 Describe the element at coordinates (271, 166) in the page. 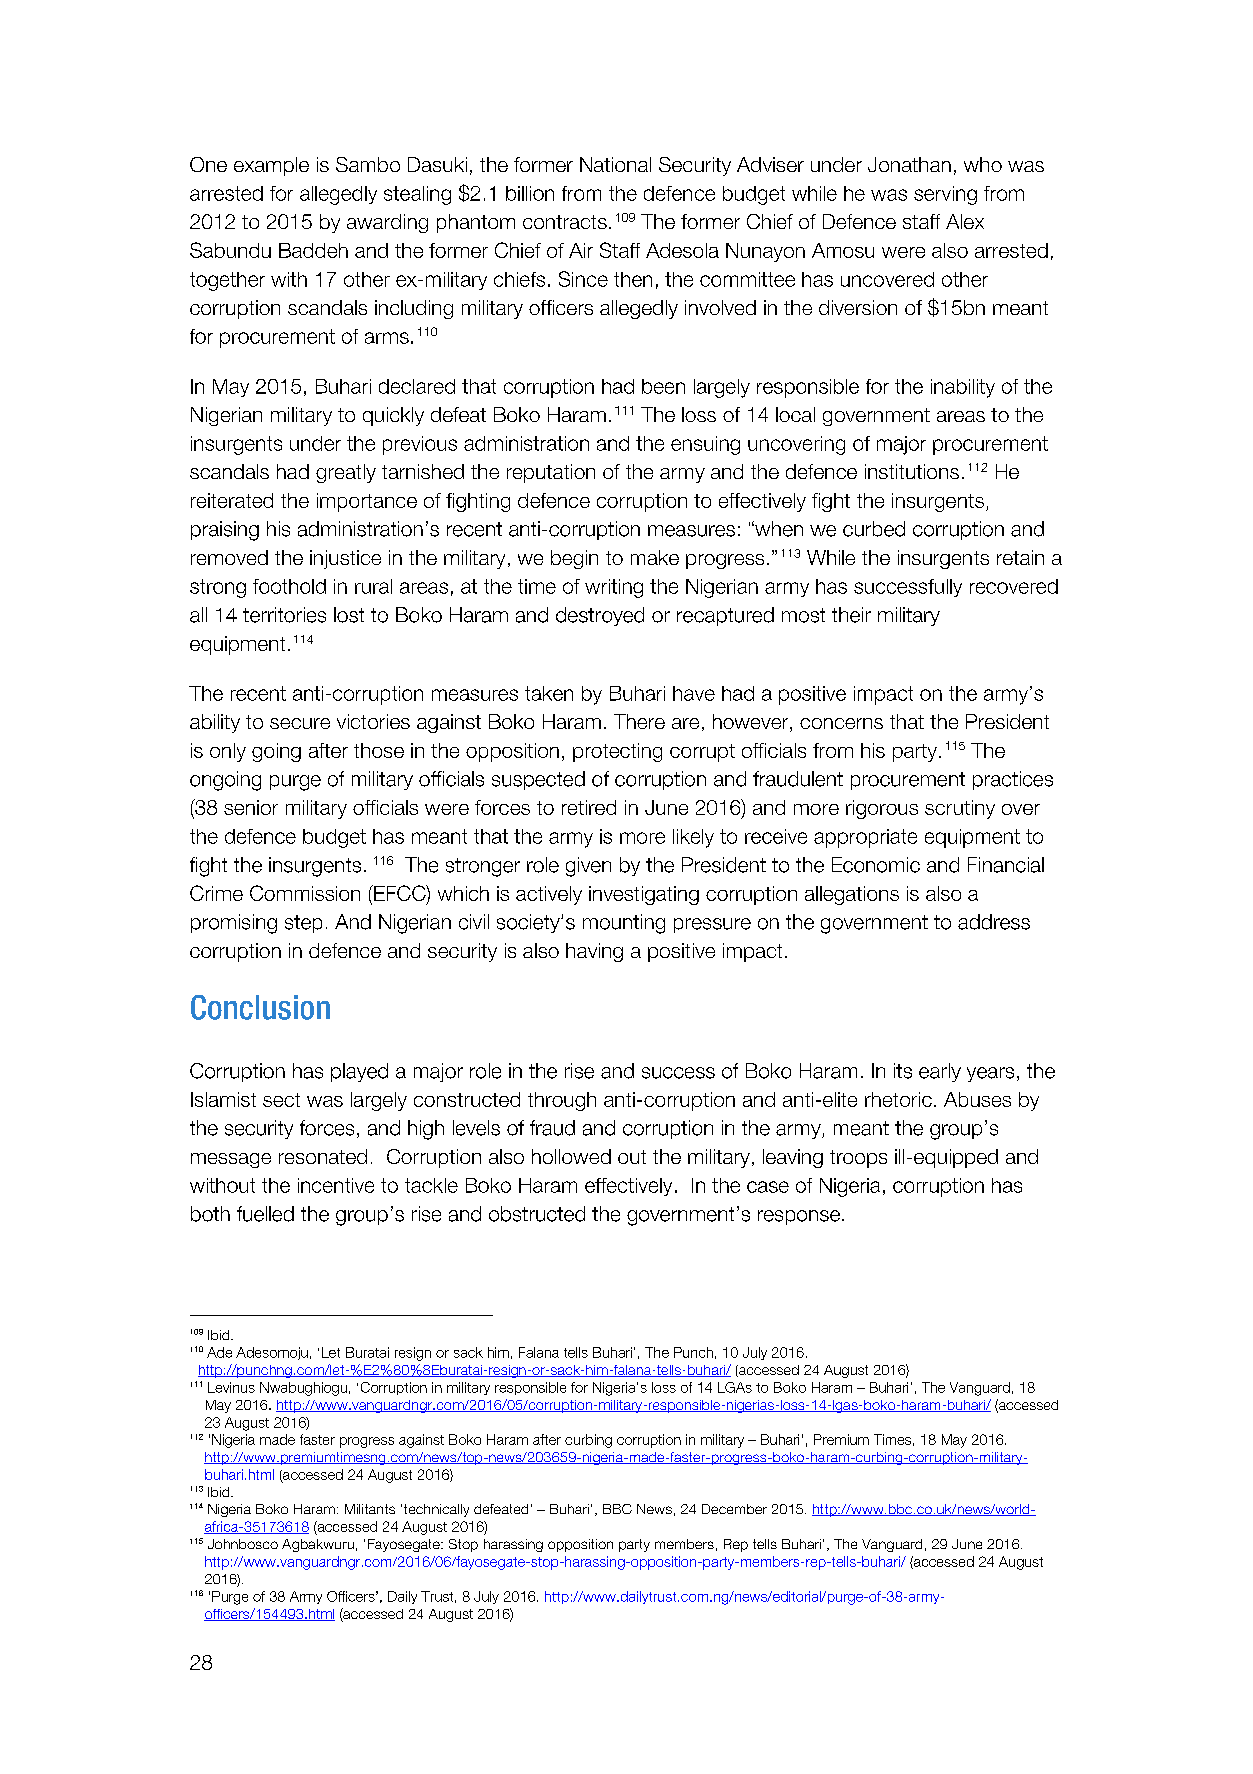

I see `example` at that location.
